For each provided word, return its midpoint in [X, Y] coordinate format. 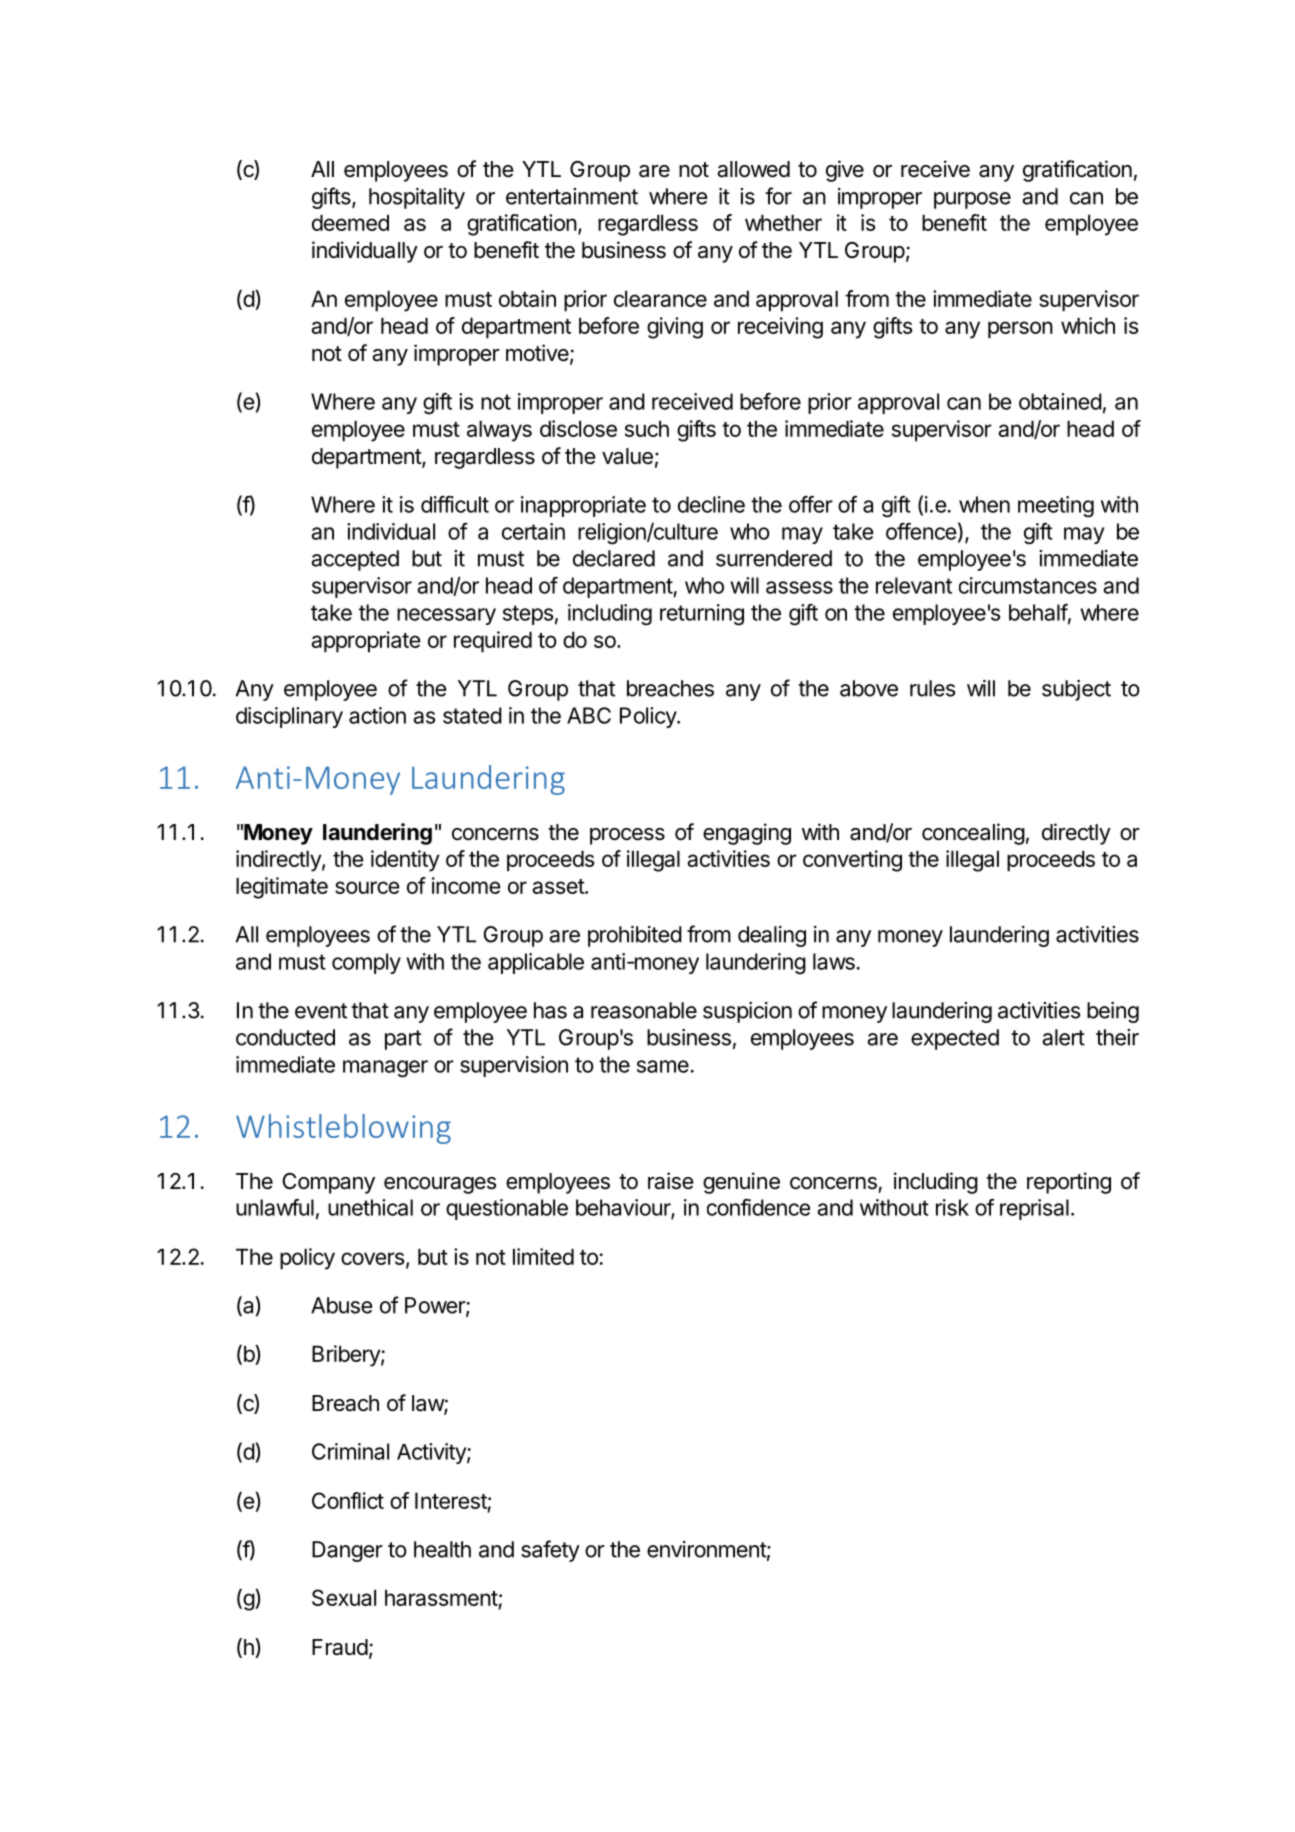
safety [550, 1551]
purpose [972, 200]
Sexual [344, 1597]
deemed [350, 222]
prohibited [635, 936]
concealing [973, 834]
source [367, 887]
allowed [753, 169]
